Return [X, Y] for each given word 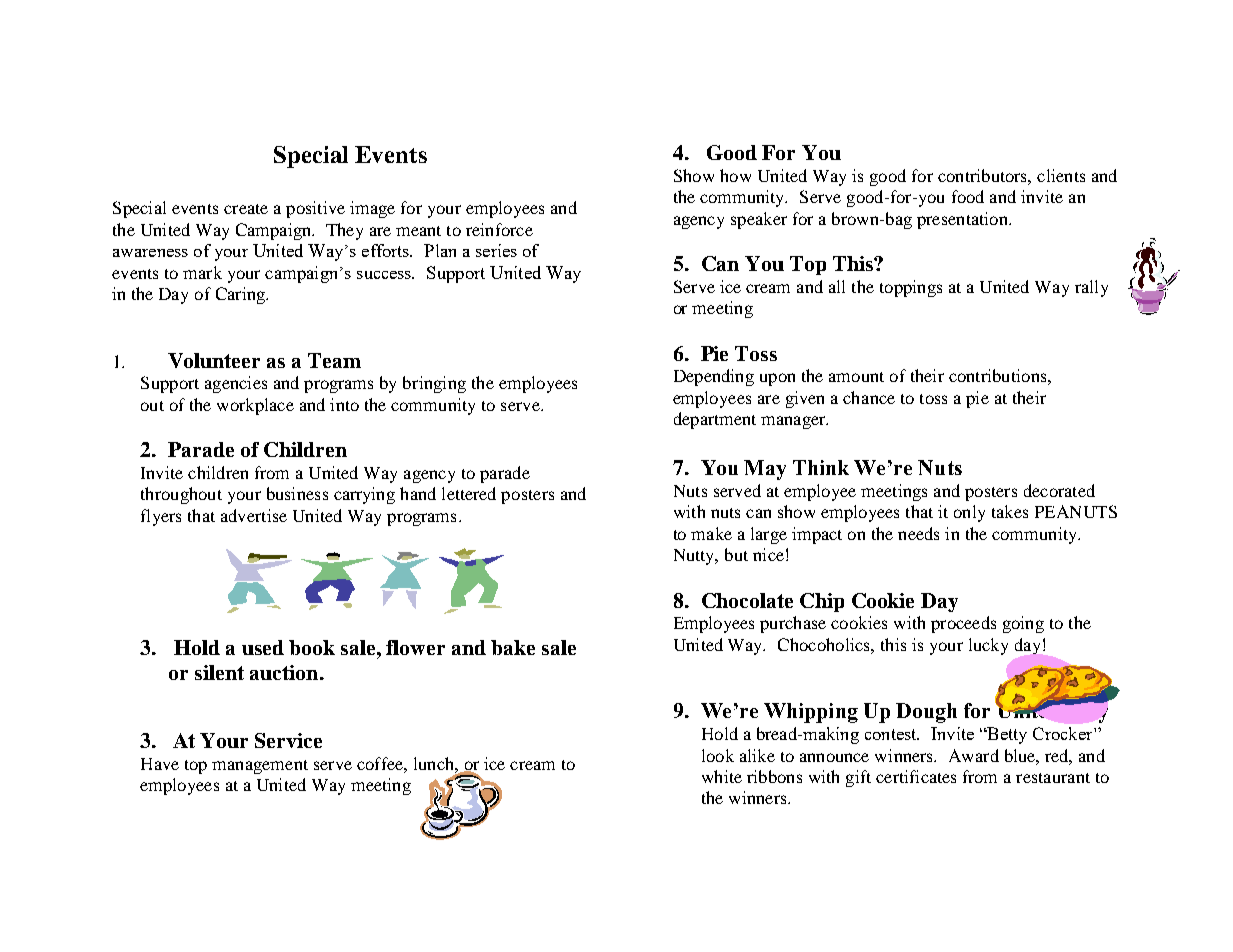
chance [869, 397]
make [711, 533]
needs [918, 533]
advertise [254, 515]
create [246, 209]
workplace [255, 406]
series [496, 250]
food [968, 196]
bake [513, 647]
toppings [911, 288]
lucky [988, 646]
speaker [759, 220]
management [260, 767]
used [263, 647]
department [715, 420]
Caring [242, 295]
